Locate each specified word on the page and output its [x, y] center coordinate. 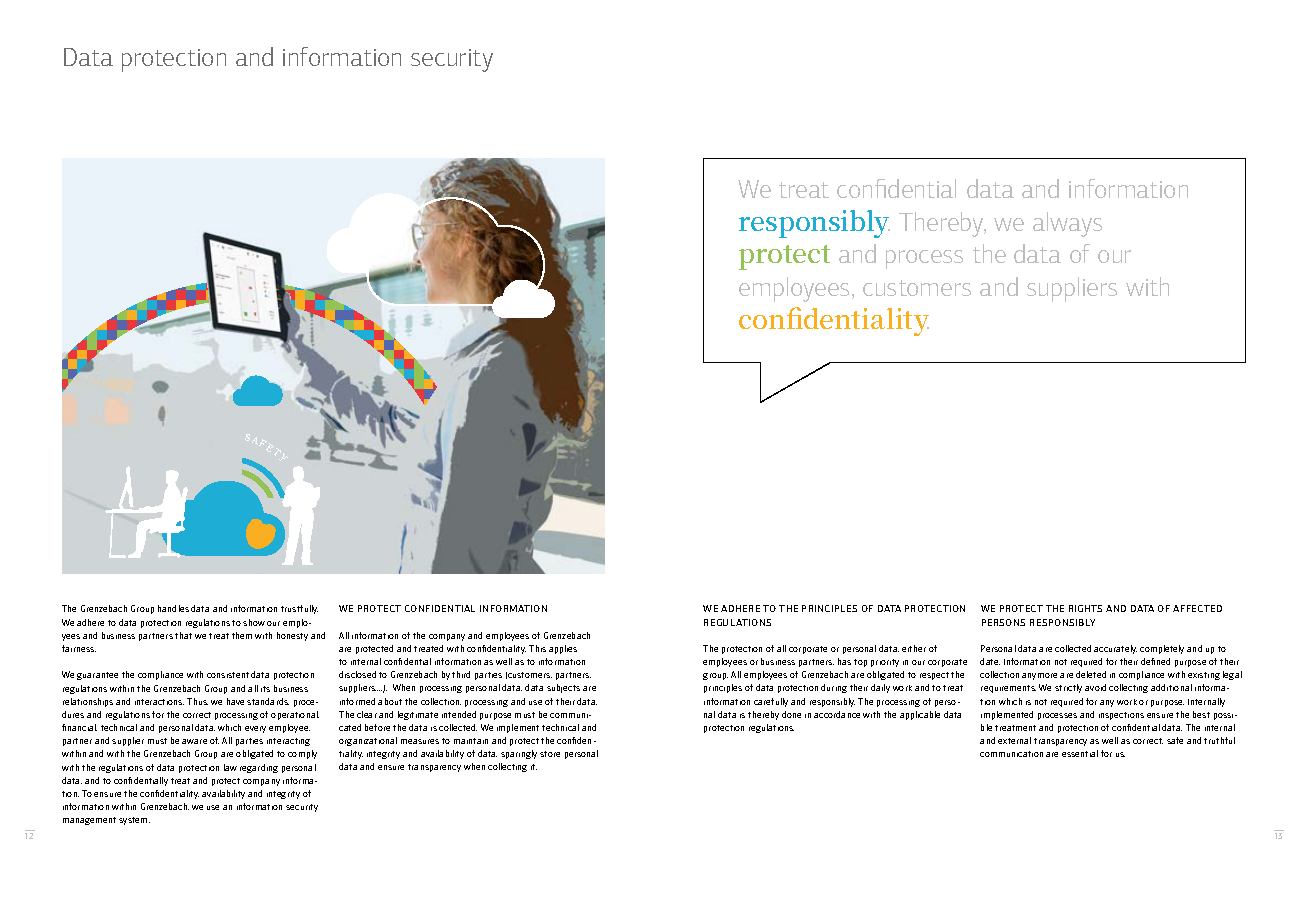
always [1067, 224]
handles [173, 608]
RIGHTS [1085, 608]
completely [1162, 649]
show [254, 622]
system [134, 821]
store [550, 754]
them [242, 635]
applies [563, 649]
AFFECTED [1197, 608]
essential [1080, 753]
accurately [1115, 649]
